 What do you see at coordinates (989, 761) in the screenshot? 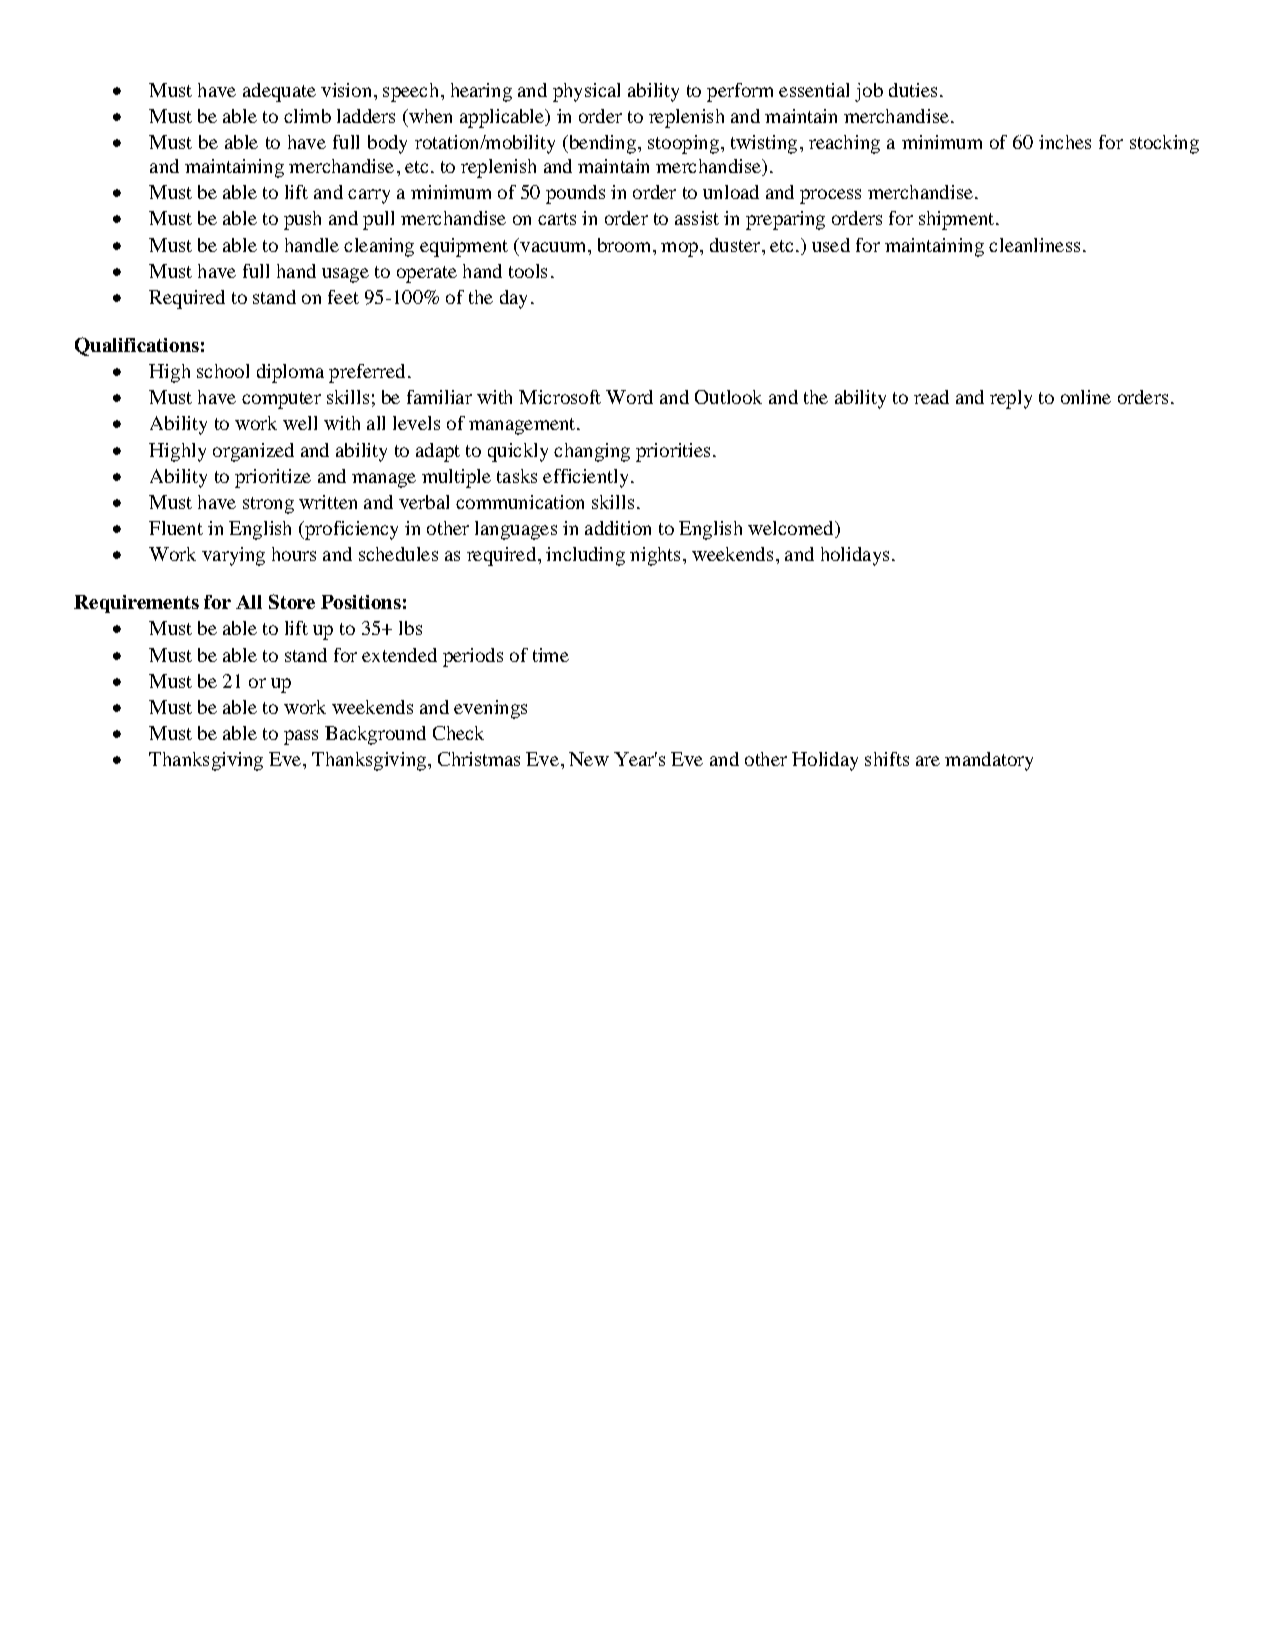
I see `mandatory` at bounding box center [989, 761].
